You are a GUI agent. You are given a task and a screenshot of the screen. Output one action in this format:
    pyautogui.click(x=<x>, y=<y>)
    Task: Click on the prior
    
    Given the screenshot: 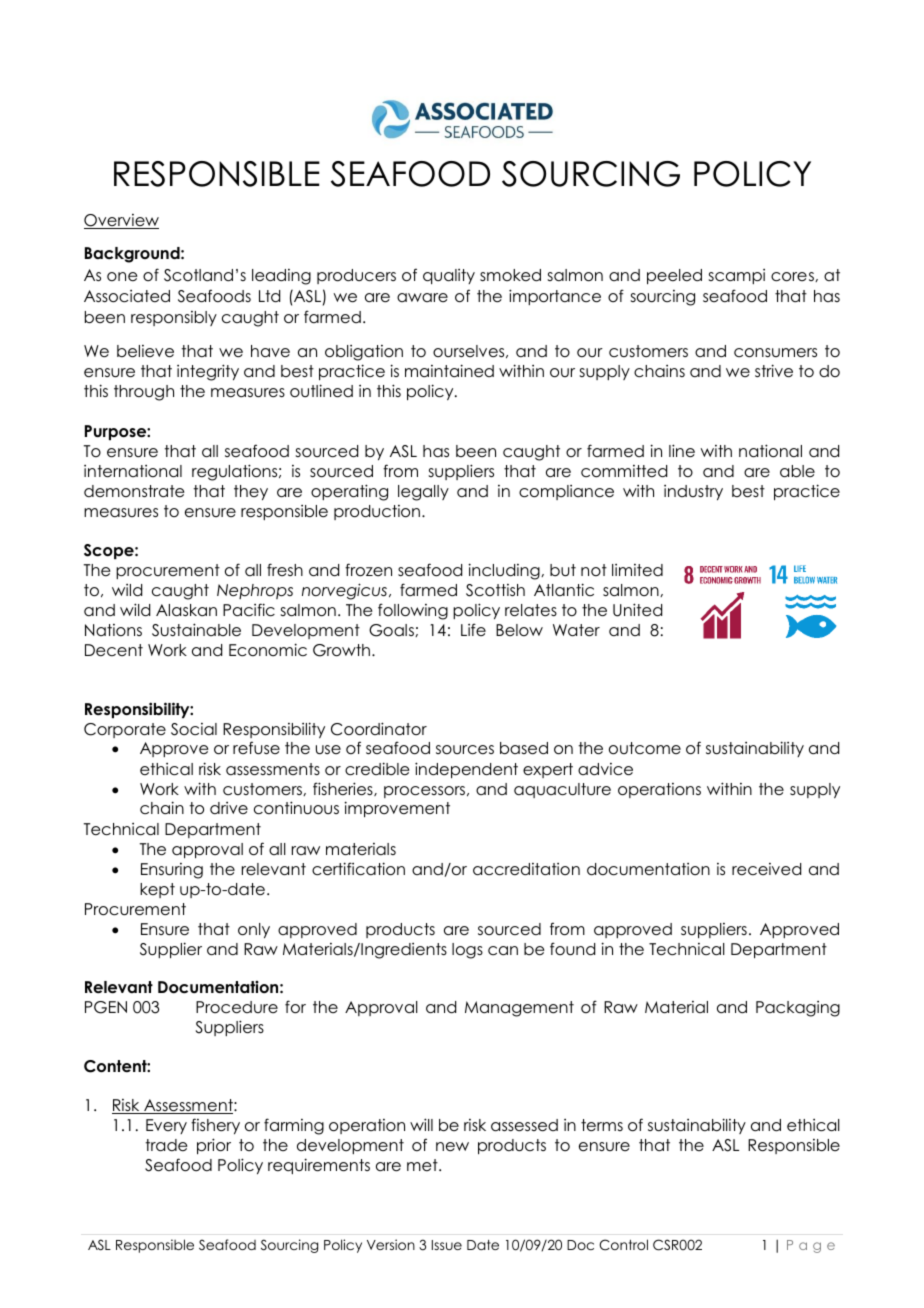 What is the action you would take?
    pyautogui.click(x=214, y=1146)
